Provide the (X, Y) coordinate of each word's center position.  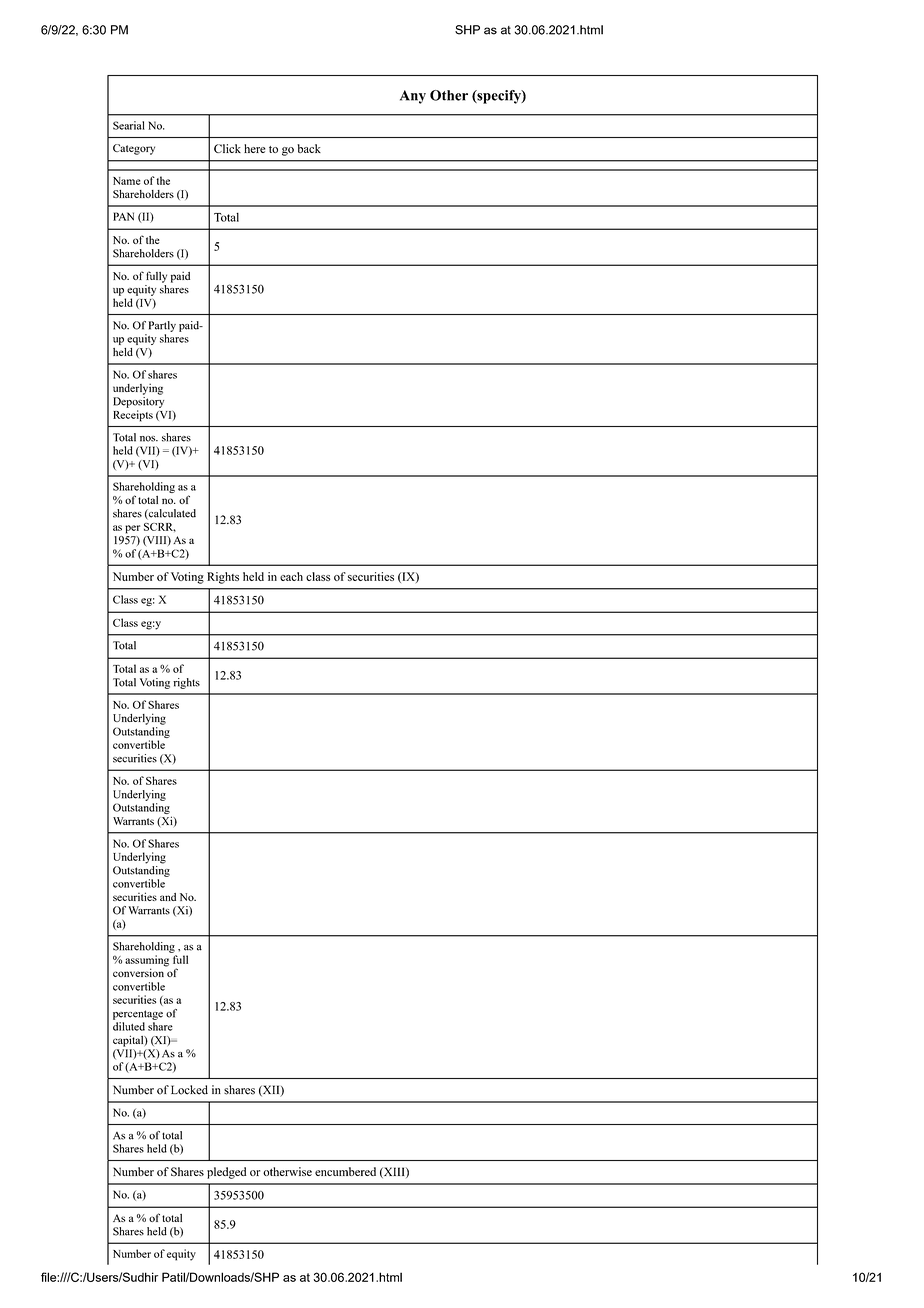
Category (134, 149)
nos (149, 439)
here (254, 148)
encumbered (345, 1171)
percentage (138, 1015)
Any (413, 97)
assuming (147, 962)
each (291, 576)
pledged (226, 1173)
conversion (139, 971)
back (309, 148)
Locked (189, 1090)
